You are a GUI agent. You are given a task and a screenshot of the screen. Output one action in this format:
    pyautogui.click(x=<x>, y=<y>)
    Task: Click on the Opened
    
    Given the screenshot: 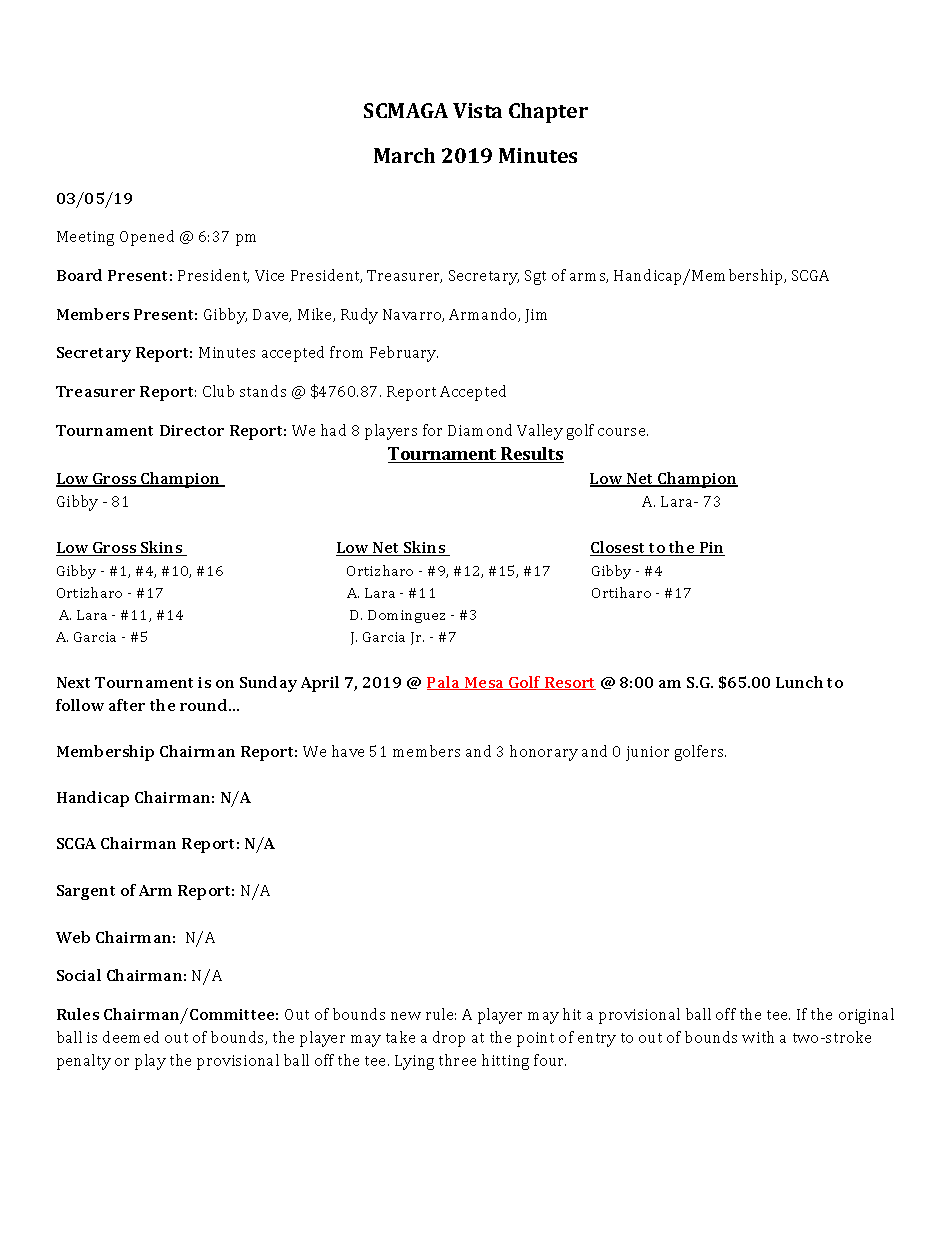 What is the action you would take?
    pyautogui.click(x=147, y=238)
